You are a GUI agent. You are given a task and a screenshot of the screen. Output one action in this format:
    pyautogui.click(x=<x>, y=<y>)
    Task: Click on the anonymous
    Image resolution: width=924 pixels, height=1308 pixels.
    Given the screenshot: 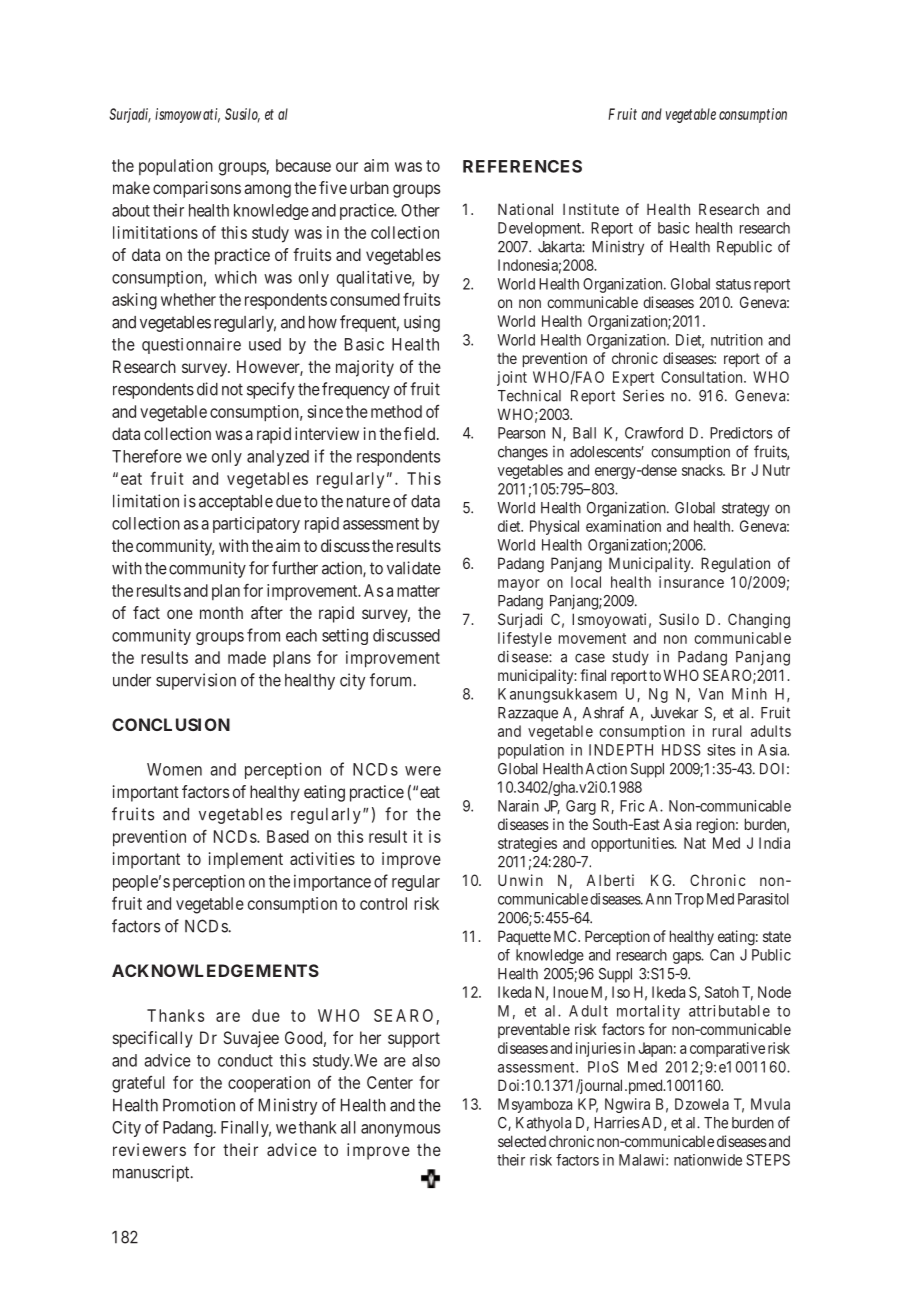 What is the action you would take?
    pyautogui.click(x=400, y=1130)
